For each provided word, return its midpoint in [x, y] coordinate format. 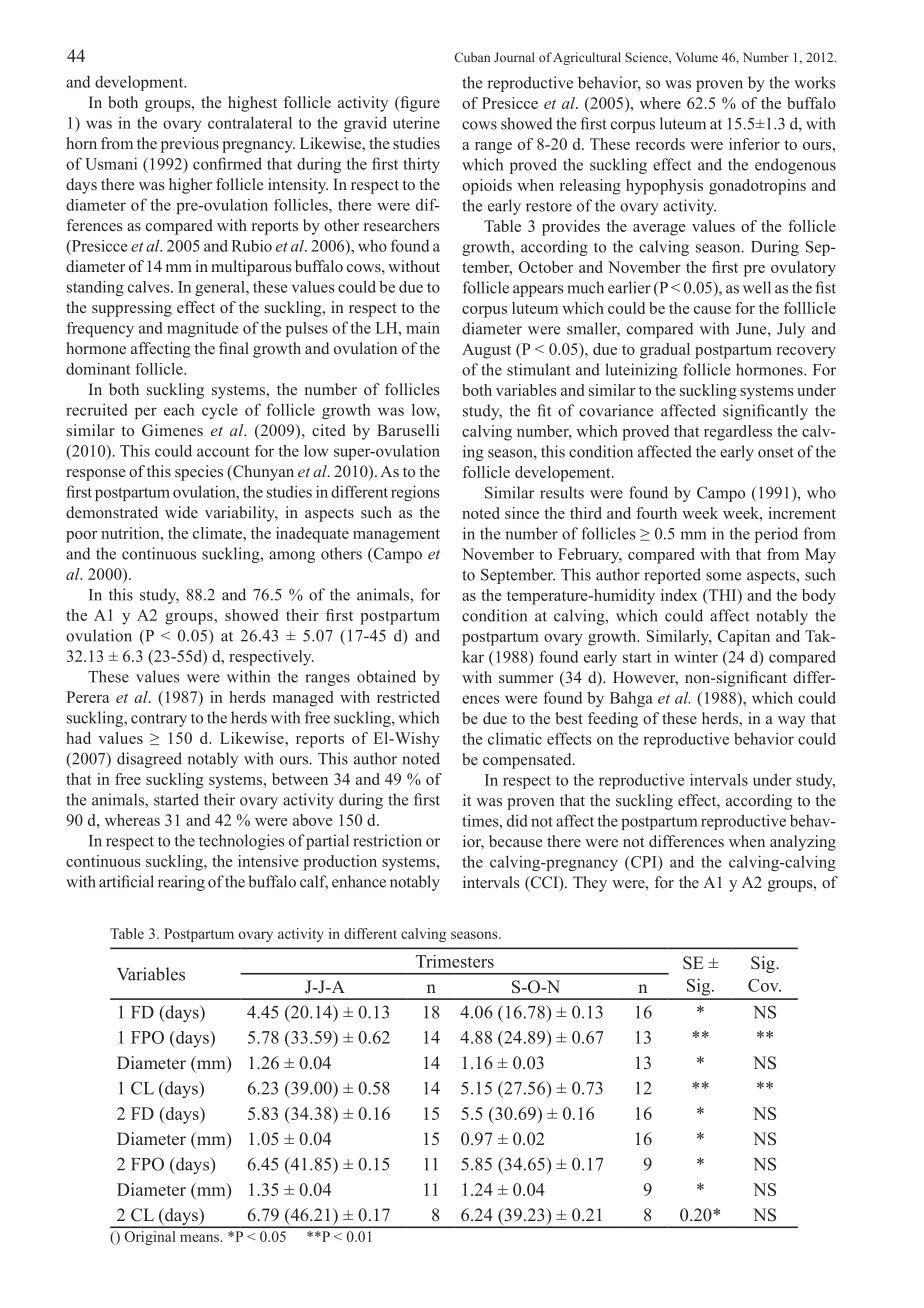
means [200, 1238]
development [140, 83]
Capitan [744, 638]
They [590, 884]
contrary [159, 720]
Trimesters [455, 961]
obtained [386, 676]
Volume [696, 57]
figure [419, 104]
